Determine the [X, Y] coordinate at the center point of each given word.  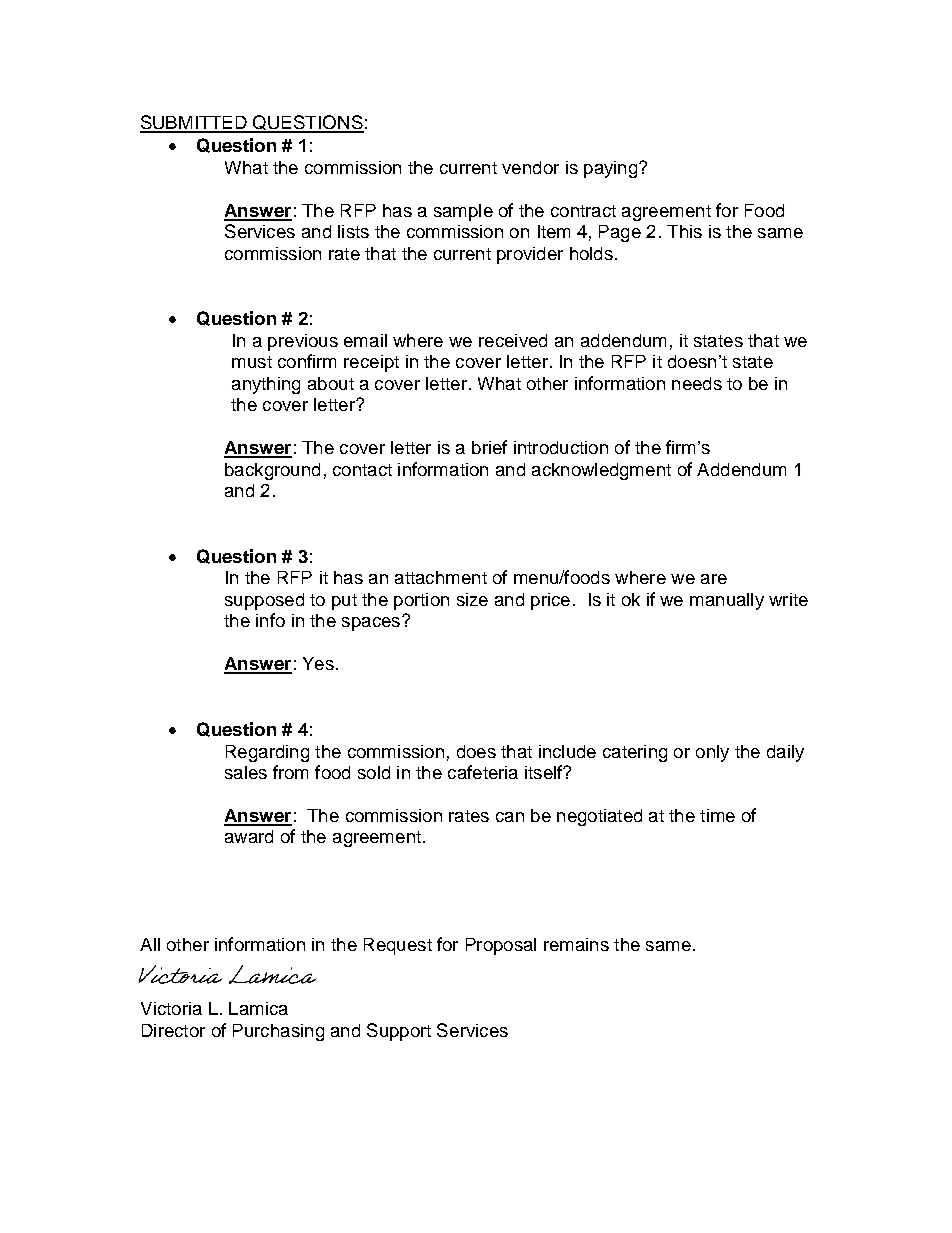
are [714, 579]
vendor [530, 167]
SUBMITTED [195, 123]
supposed [264, 601]
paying [610, 169]
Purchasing [278, 1032]
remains [576, 944]
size [472, 599]
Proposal [501, 946]
